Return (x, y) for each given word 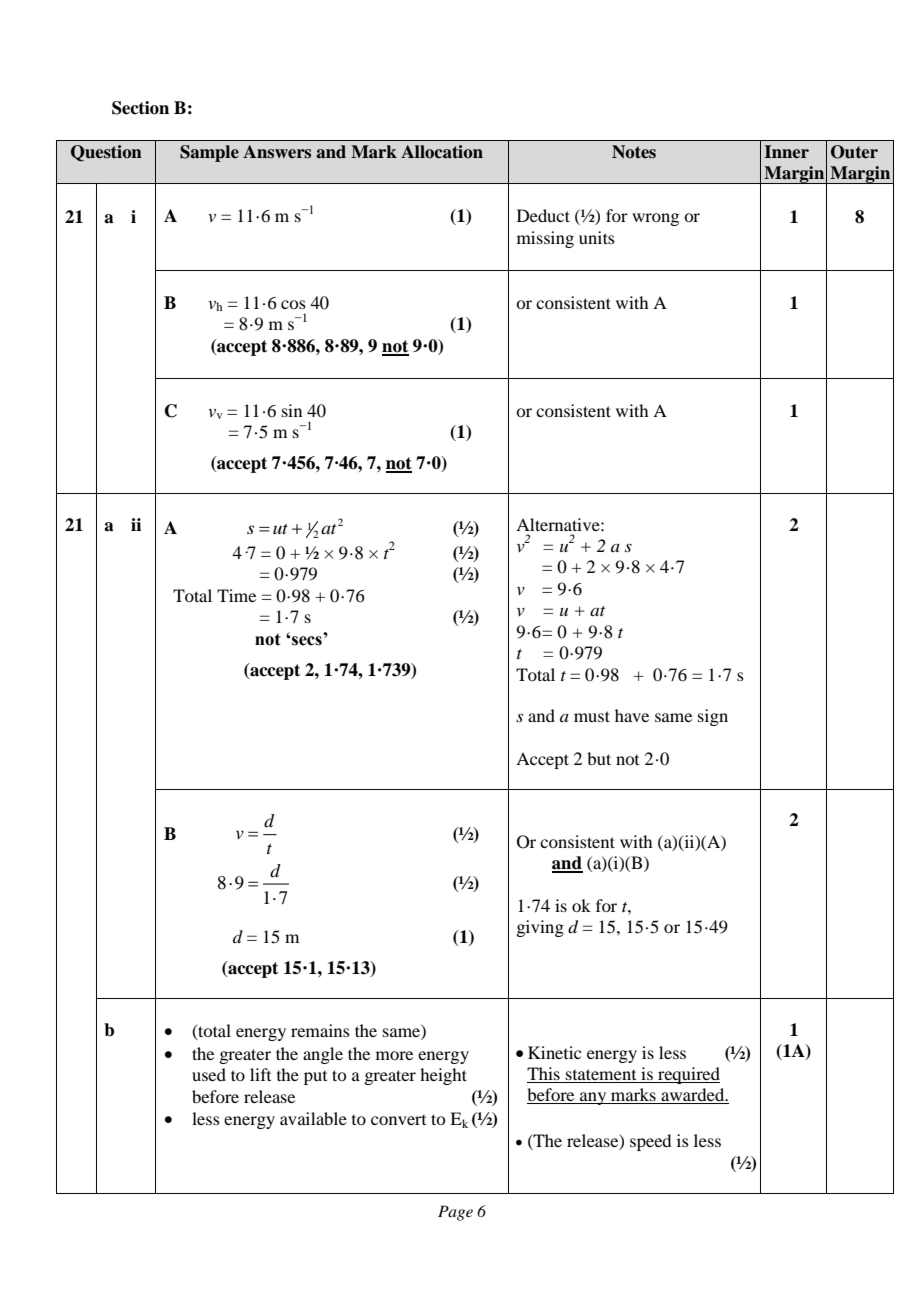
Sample (209, 153)
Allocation (442, 152)
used (209, 1074)
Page (455, 1213)
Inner (786, 152)
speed (650, 1142)
